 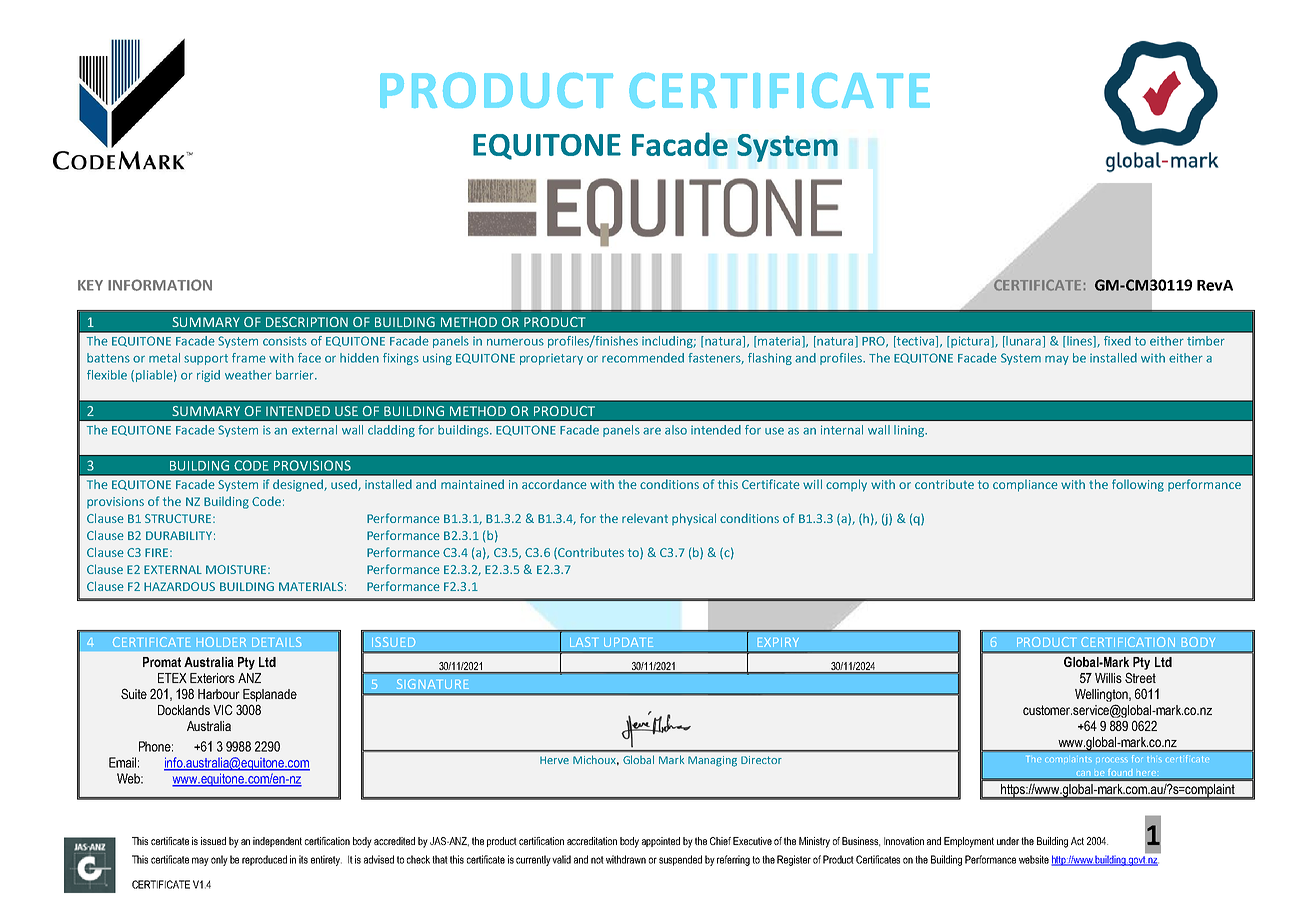 What do you see at coordinates (391, 431) in the image?
I see `cladding` at bounding box center [391, 431].
